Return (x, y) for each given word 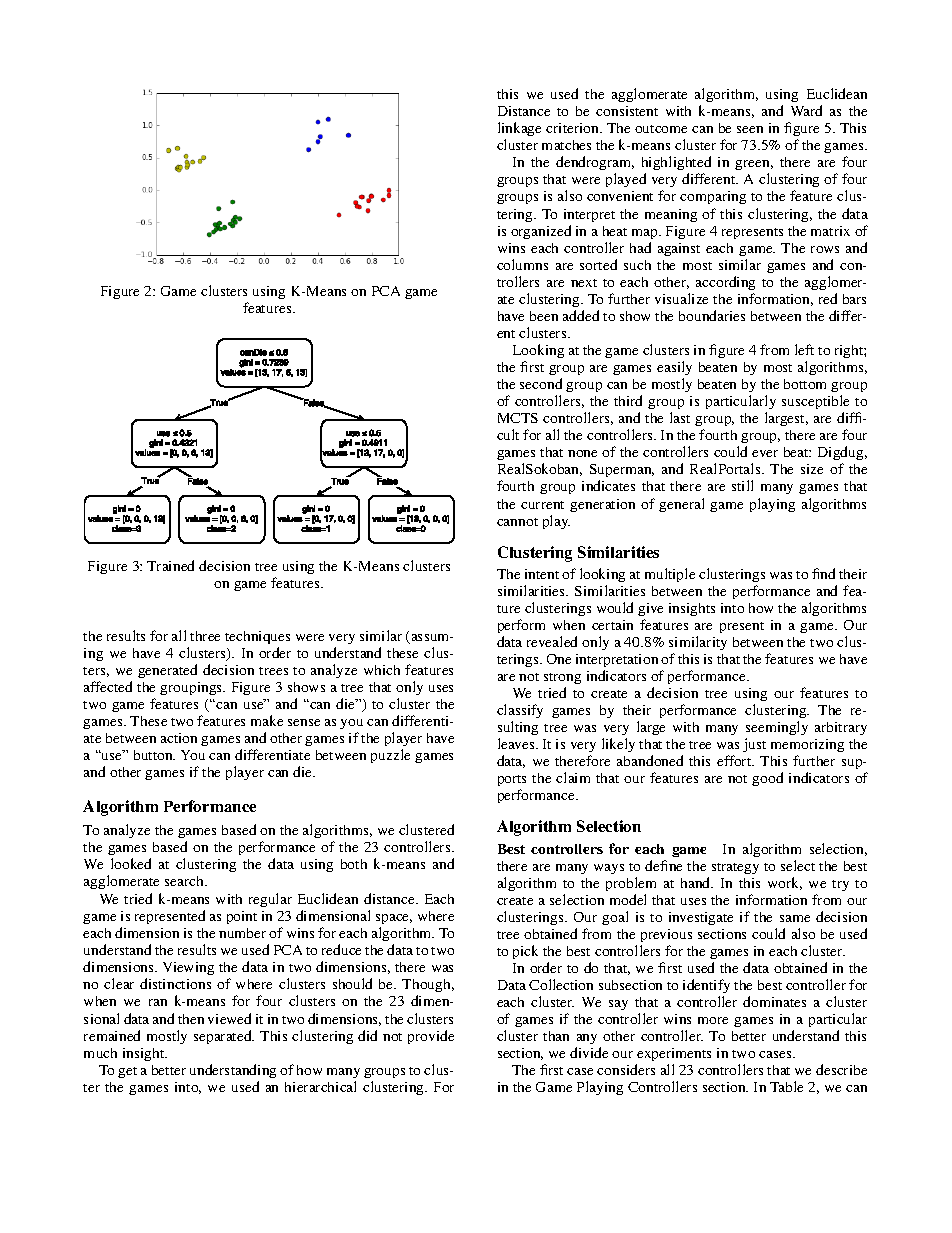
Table (786, 1086)
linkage (519, 131)
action (179, 738)
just (754, 745)
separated (224, 1037)
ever (765, 453)
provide (431, 1037)
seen (750, 129)
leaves (517, 743)
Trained (170, 565)
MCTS (518, 418)
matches (566, 145)
